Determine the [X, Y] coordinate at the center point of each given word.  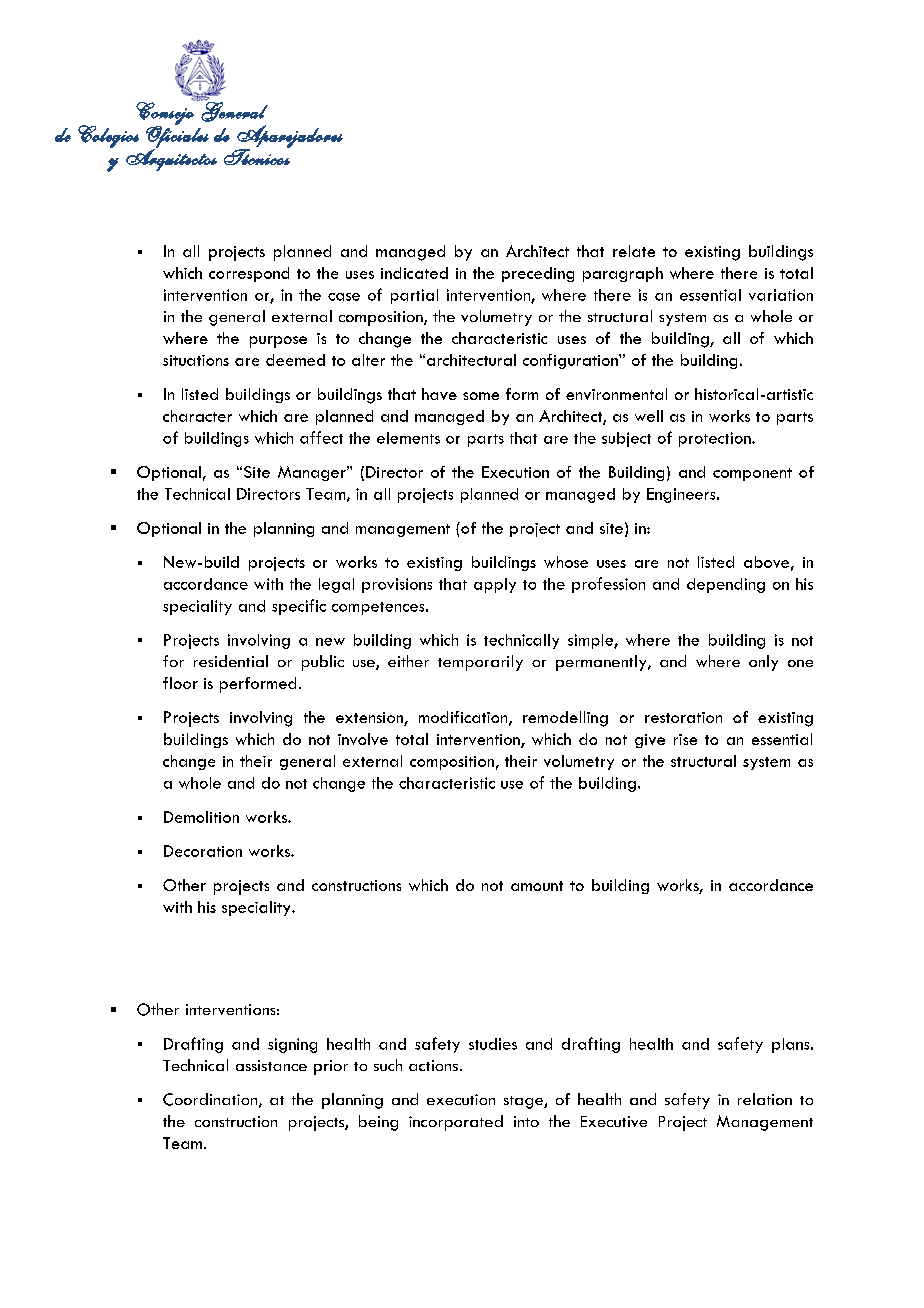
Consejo [165, 113]
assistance [271, 1065]
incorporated [456, 1123]
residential [231, 661]
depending [726, 585]
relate [634, 251]
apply [495, 585]
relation [765, 1099]
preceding [538, 274]
